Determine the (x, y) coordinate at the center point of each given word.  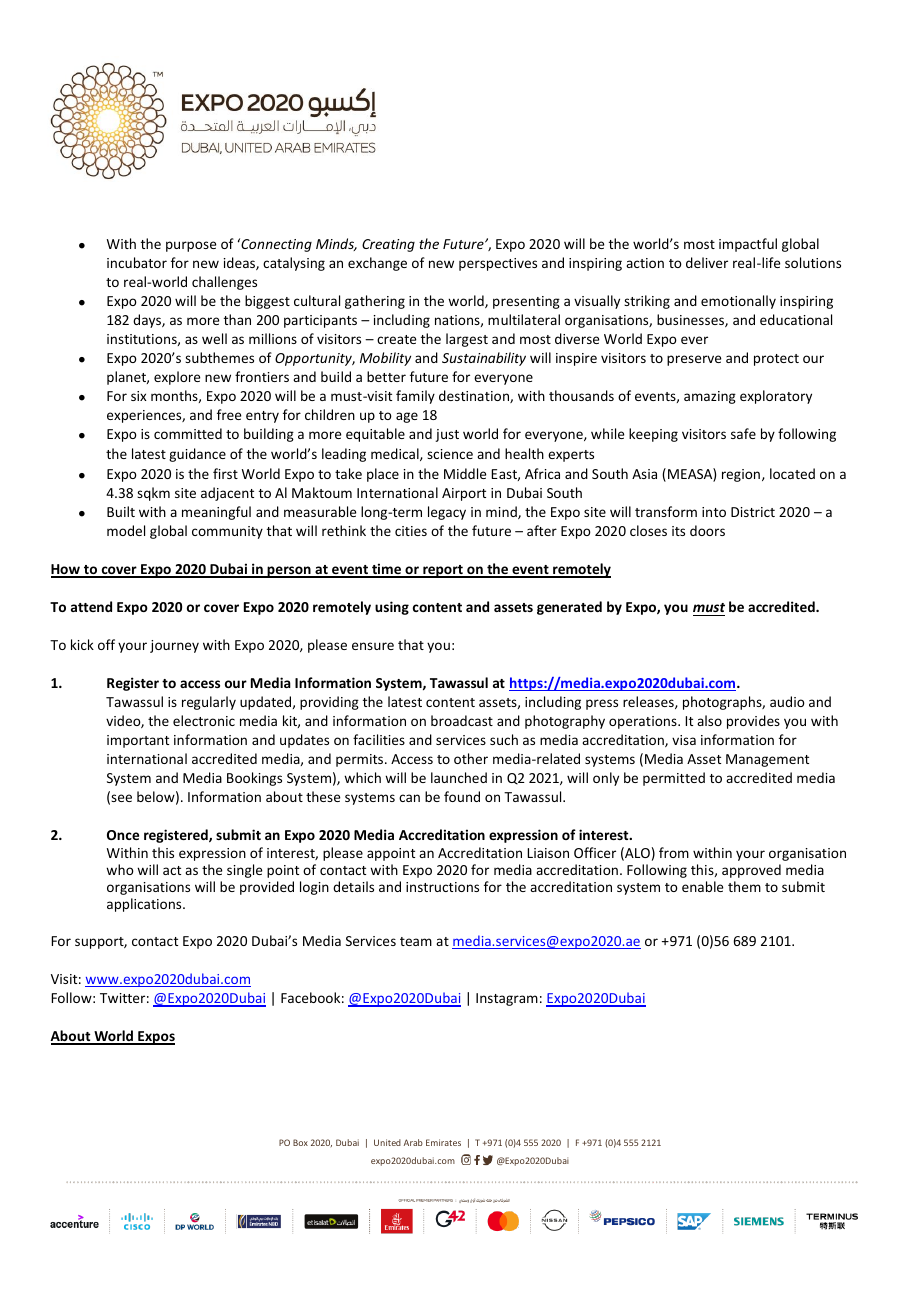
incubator (137, 262)
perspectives (498, 264)
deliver (707, 262)
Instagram (507, 999)
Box (300, 1142)
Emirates (443, 1142)
